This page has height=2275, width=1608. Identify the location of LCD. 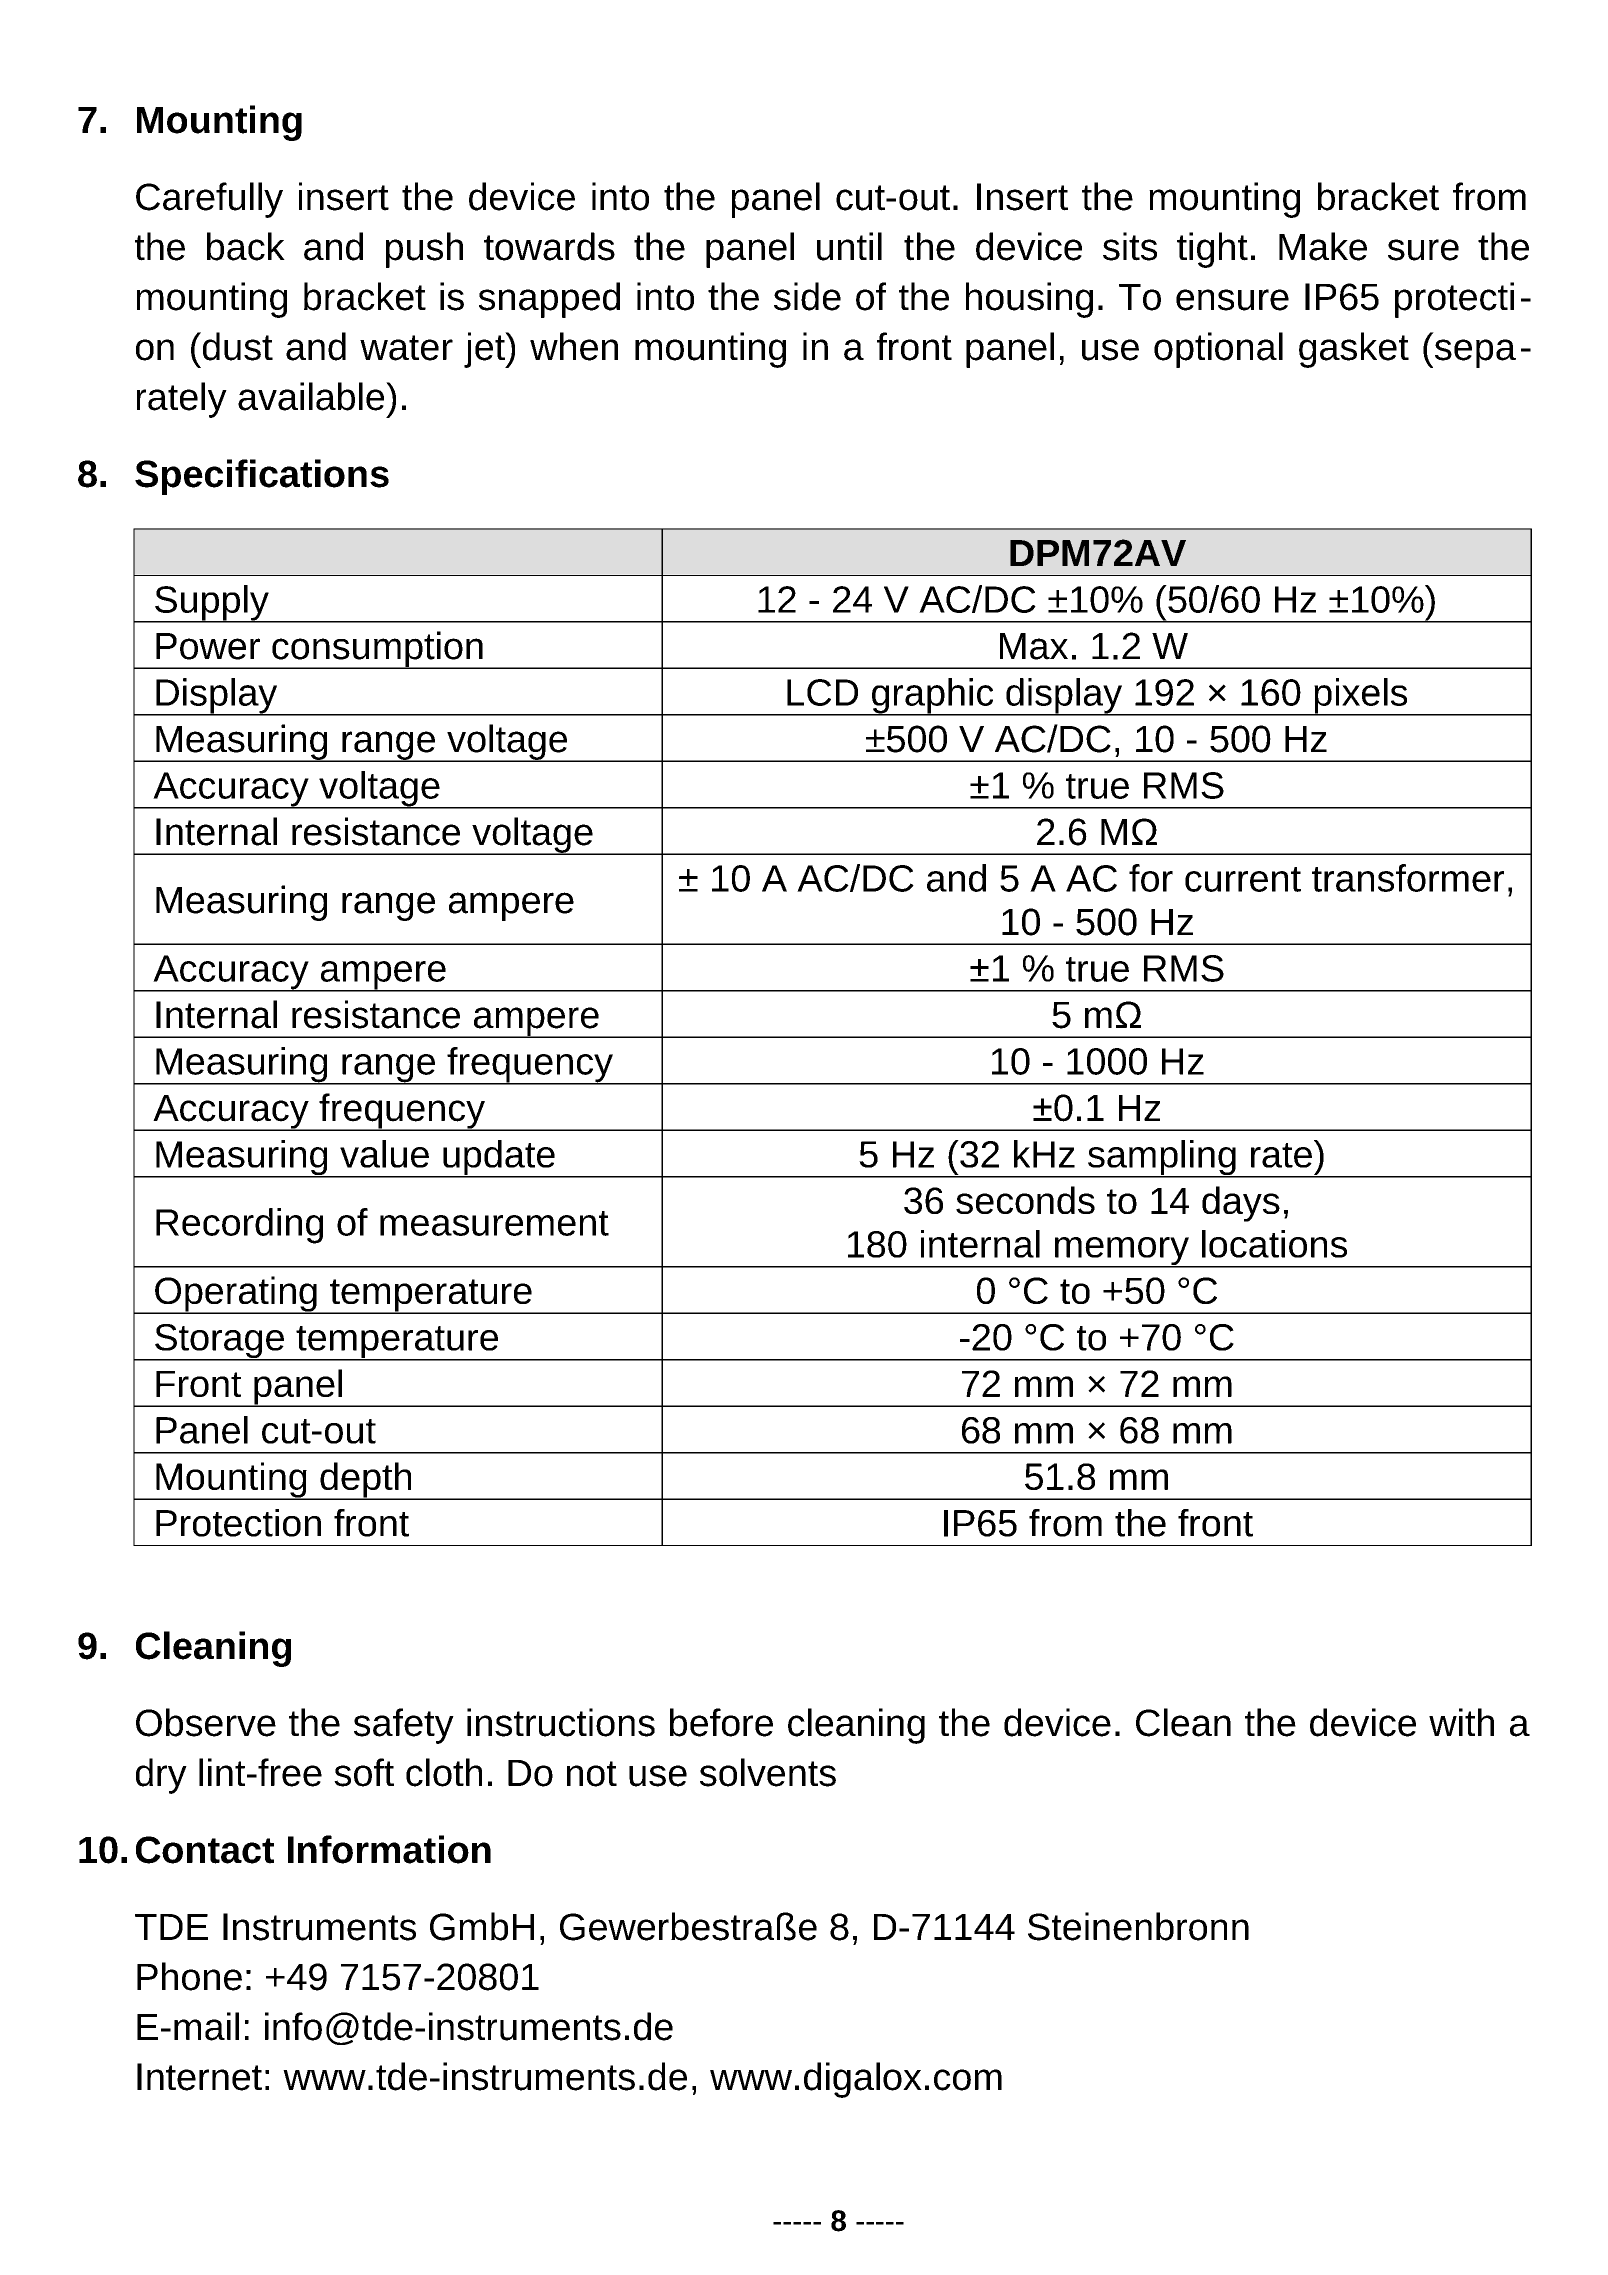
(822, 692).
